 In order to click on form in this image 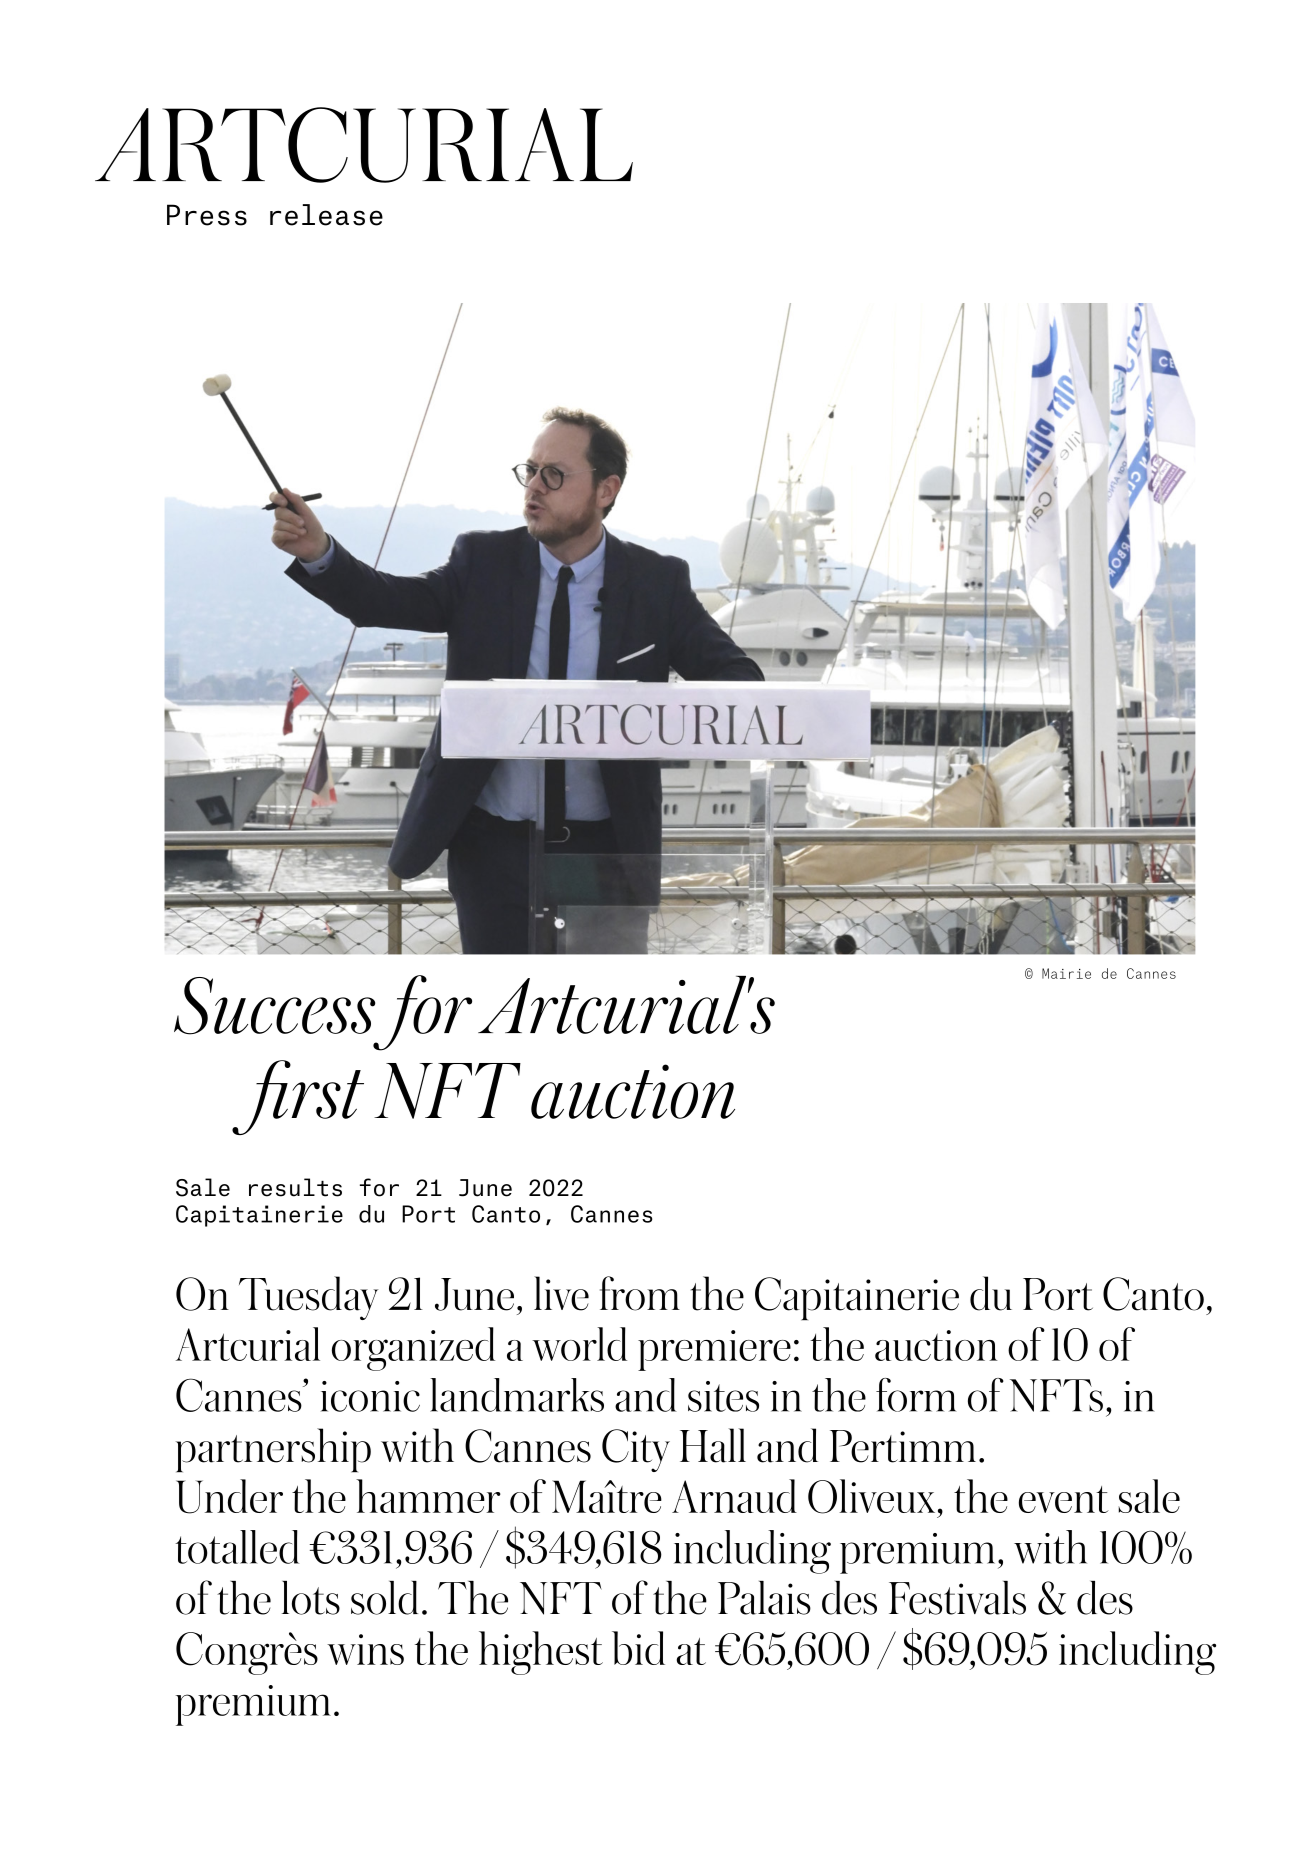, I will do `click(916, 1395)`.
